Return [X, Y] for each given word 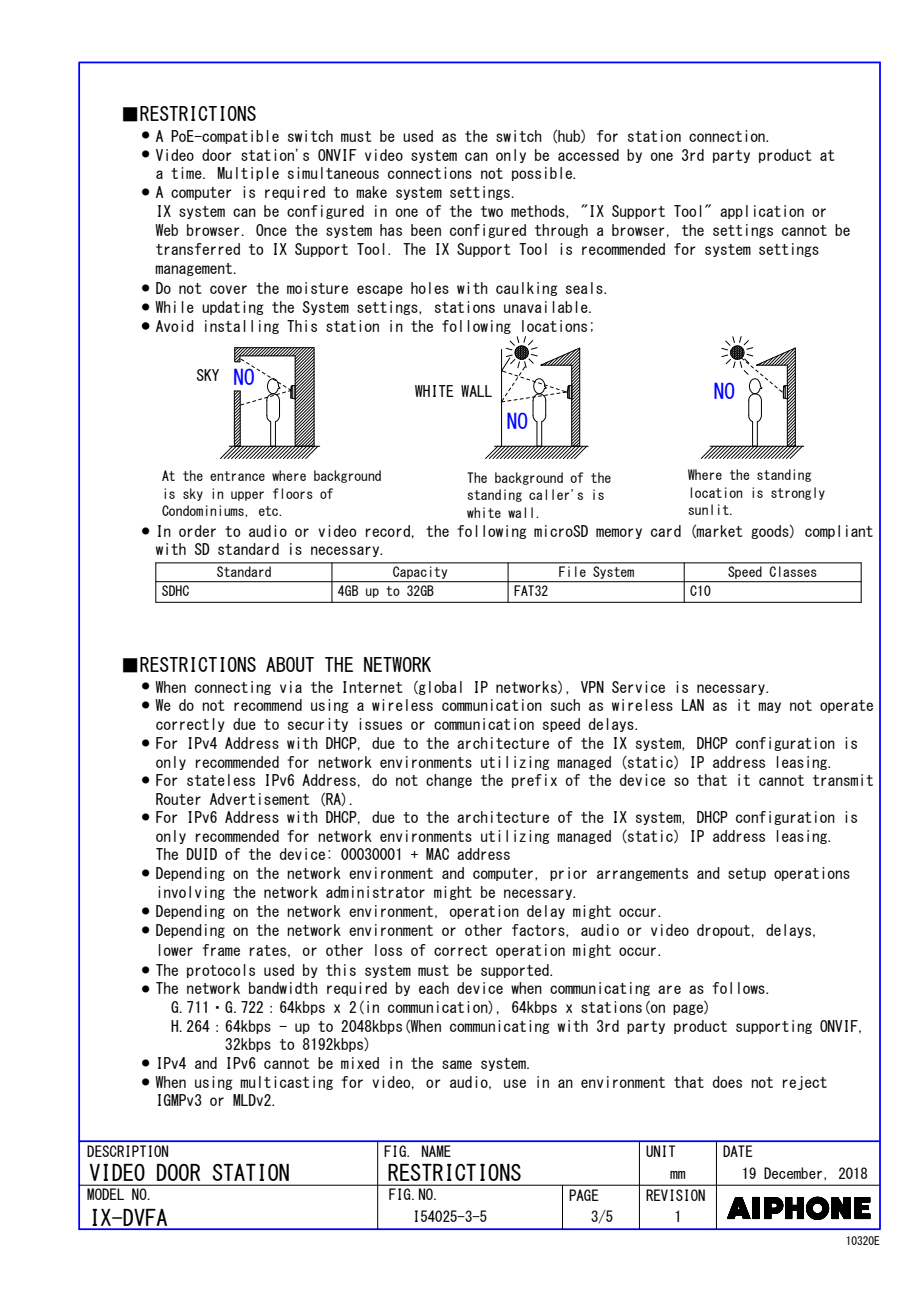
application [762, 212]
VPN [592, 687]
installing [242, 327]
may [769, 707]
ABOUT [290, 664]
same [457, 1064]
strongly [798, 493]
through [561, 231]
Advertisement [259, 799]
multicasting [286, 1083]
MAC [437, 854]
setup [747, 874]
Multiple [248, 174]
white [484, 512]
